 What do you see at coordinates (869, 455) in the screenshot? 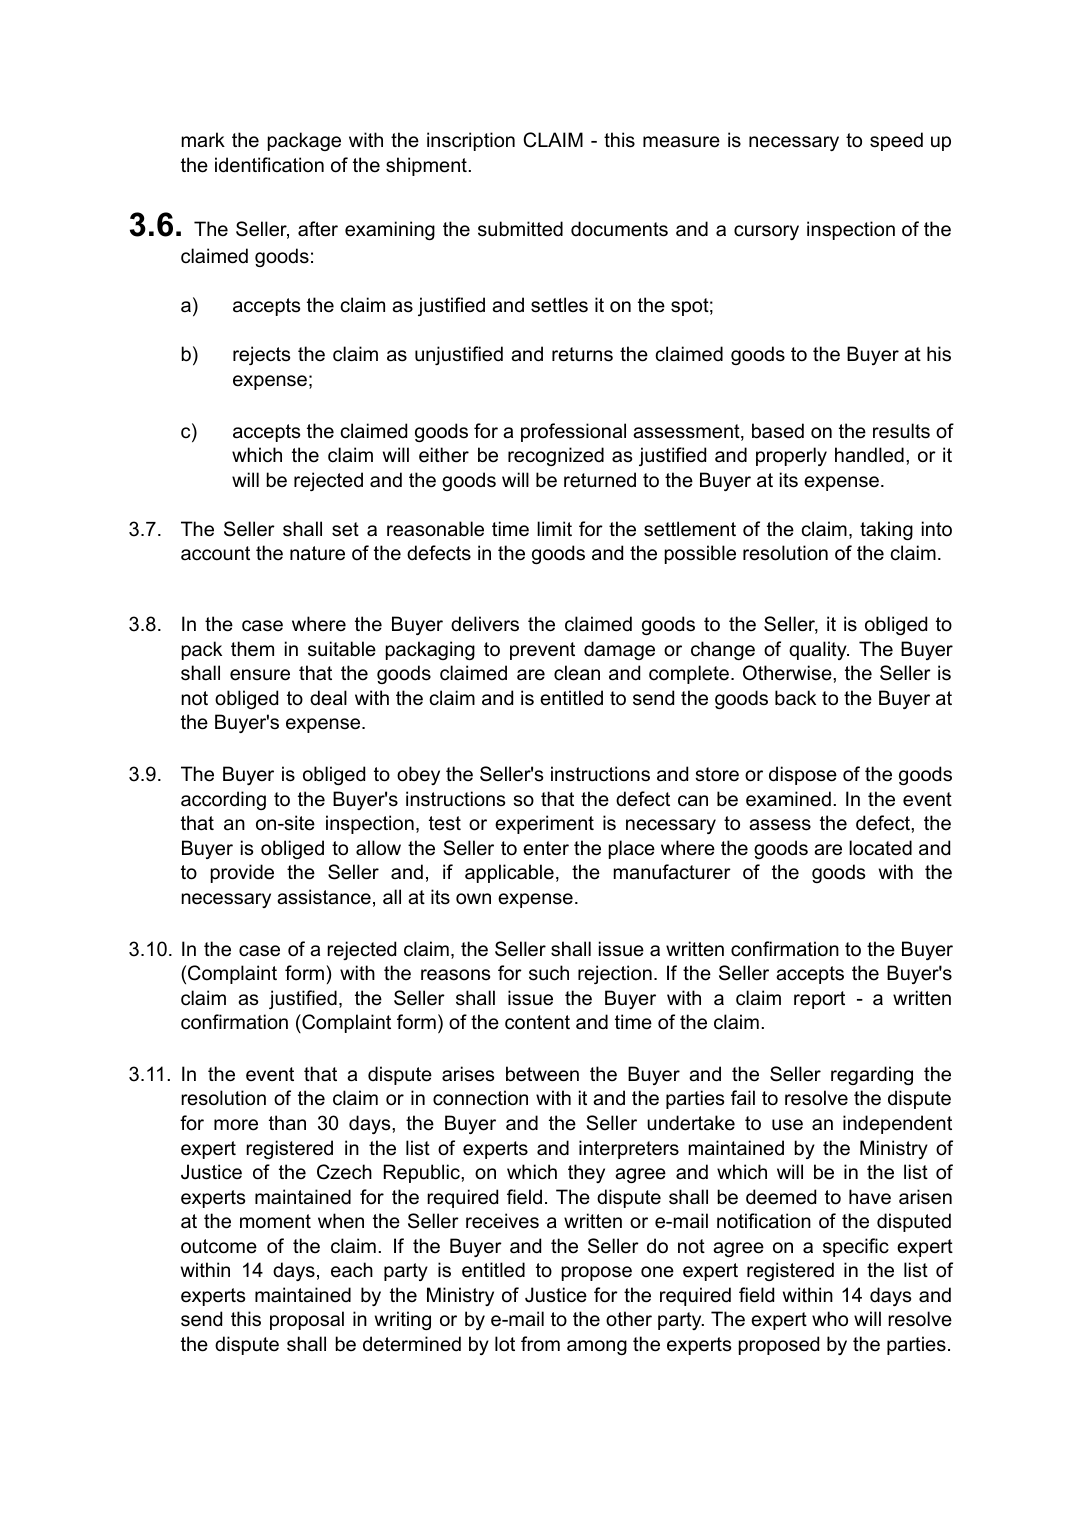
I see `handled` at bounding box center [869, 455].
